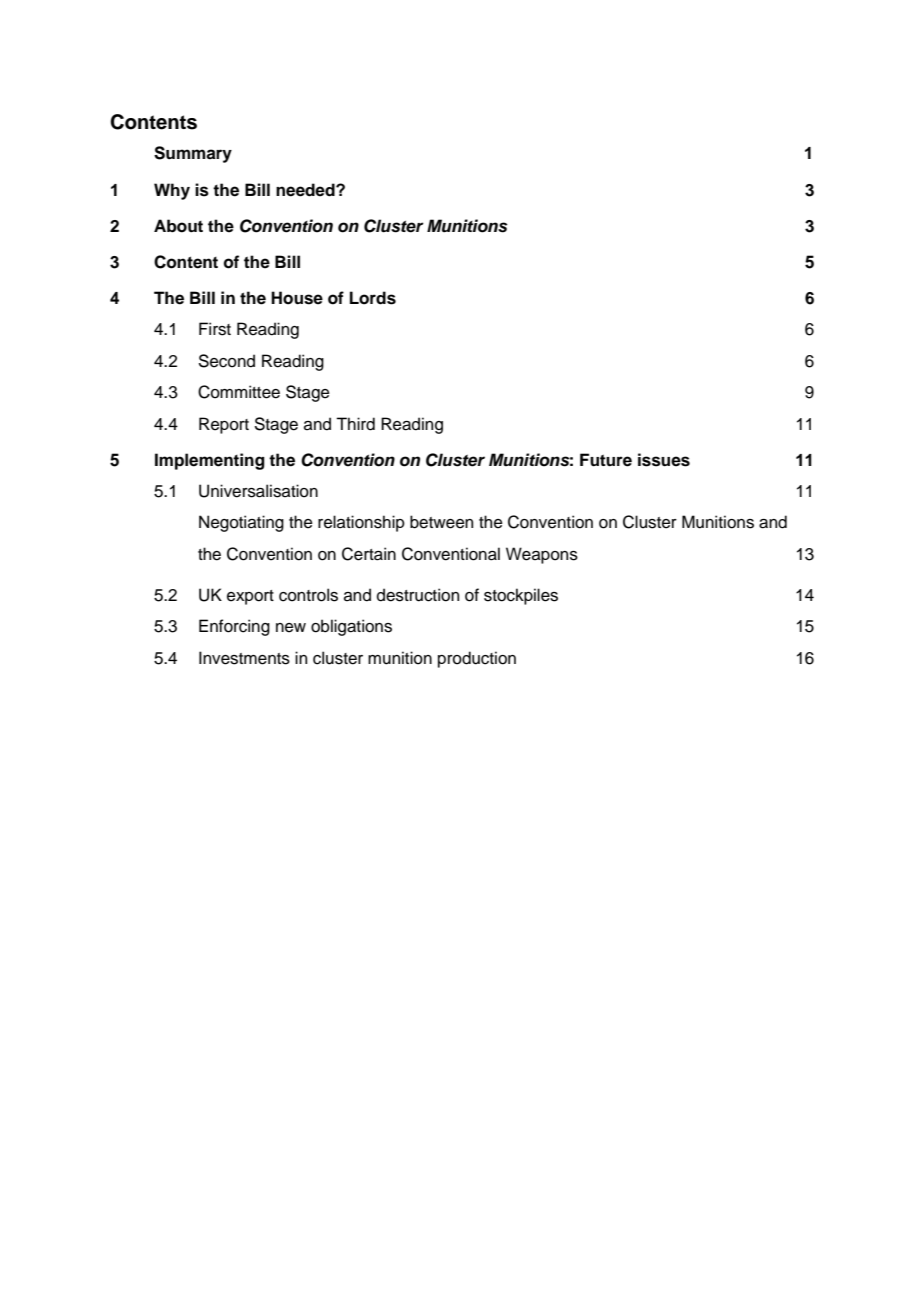  Describe the element at coordinates (477, 659) in the page. I see `production` at that location.
